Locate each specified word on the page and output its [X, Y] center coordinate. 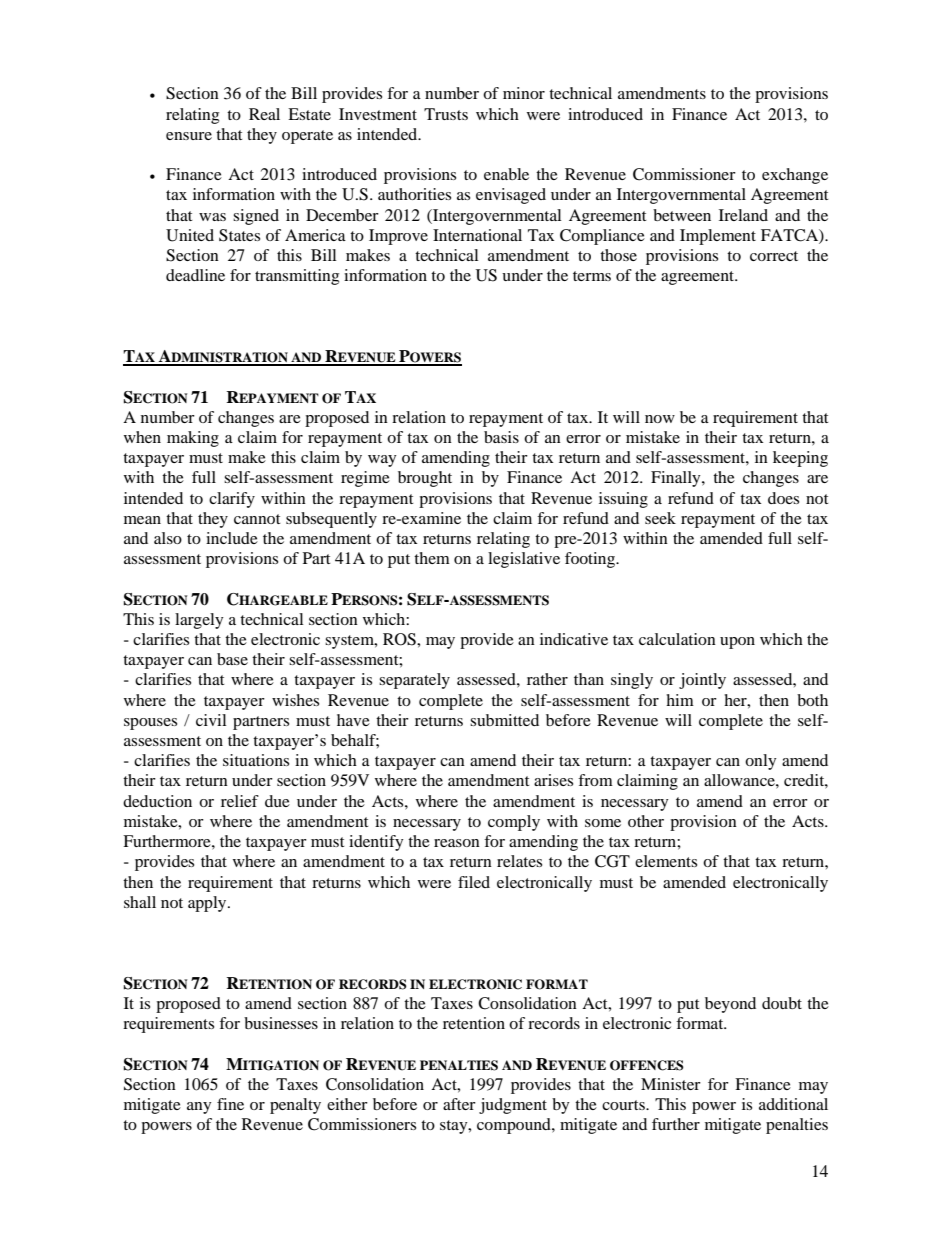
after [459, 1104]
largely [199, 621]
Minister [671, 1084]
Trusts [446, 114]
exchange [795, 176]
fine [230, 1104]
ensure [189, 136]
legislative [524, 560]
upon [737, 643]
